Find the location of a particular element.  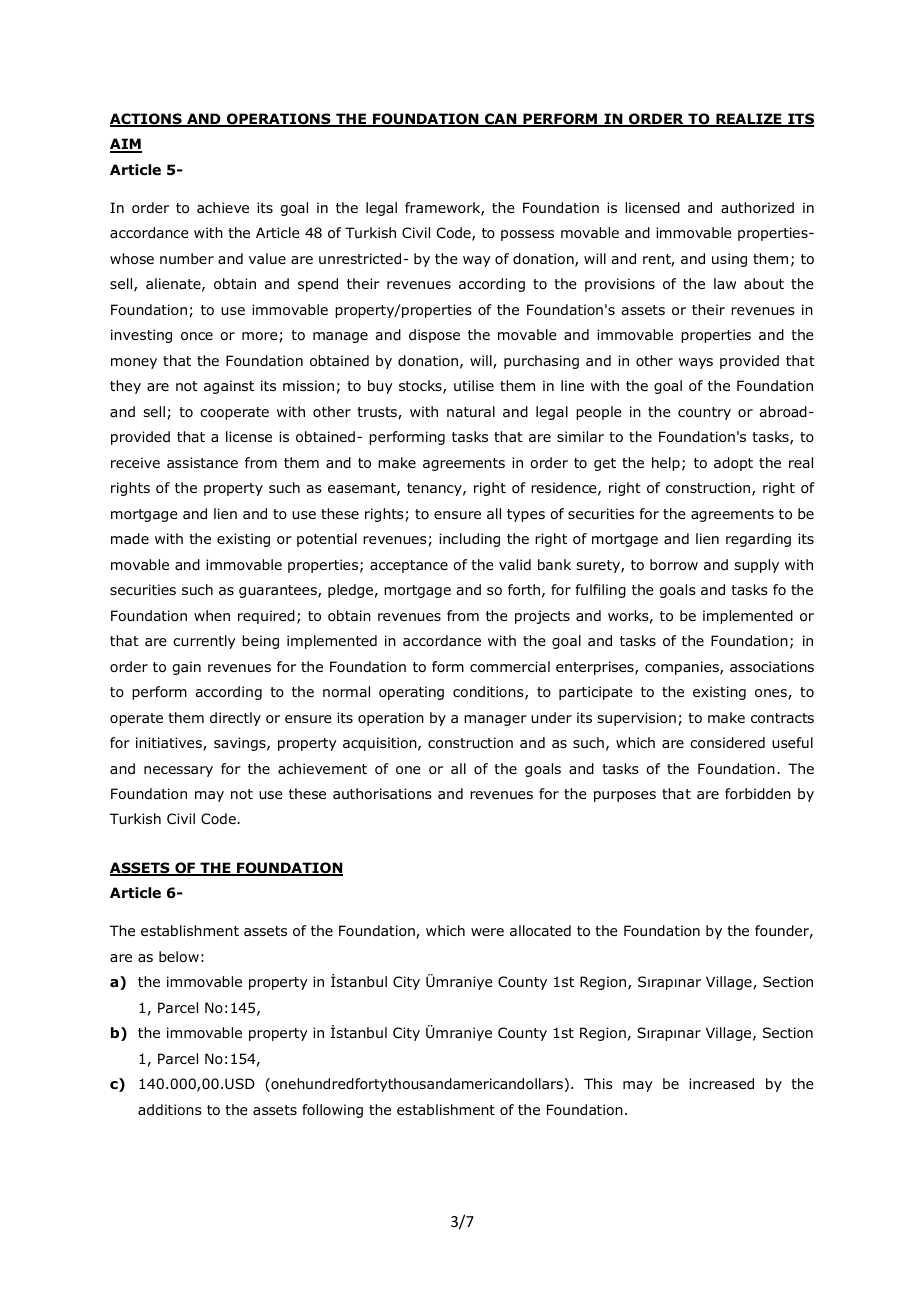

considered is located at coordinates (727, 743).
